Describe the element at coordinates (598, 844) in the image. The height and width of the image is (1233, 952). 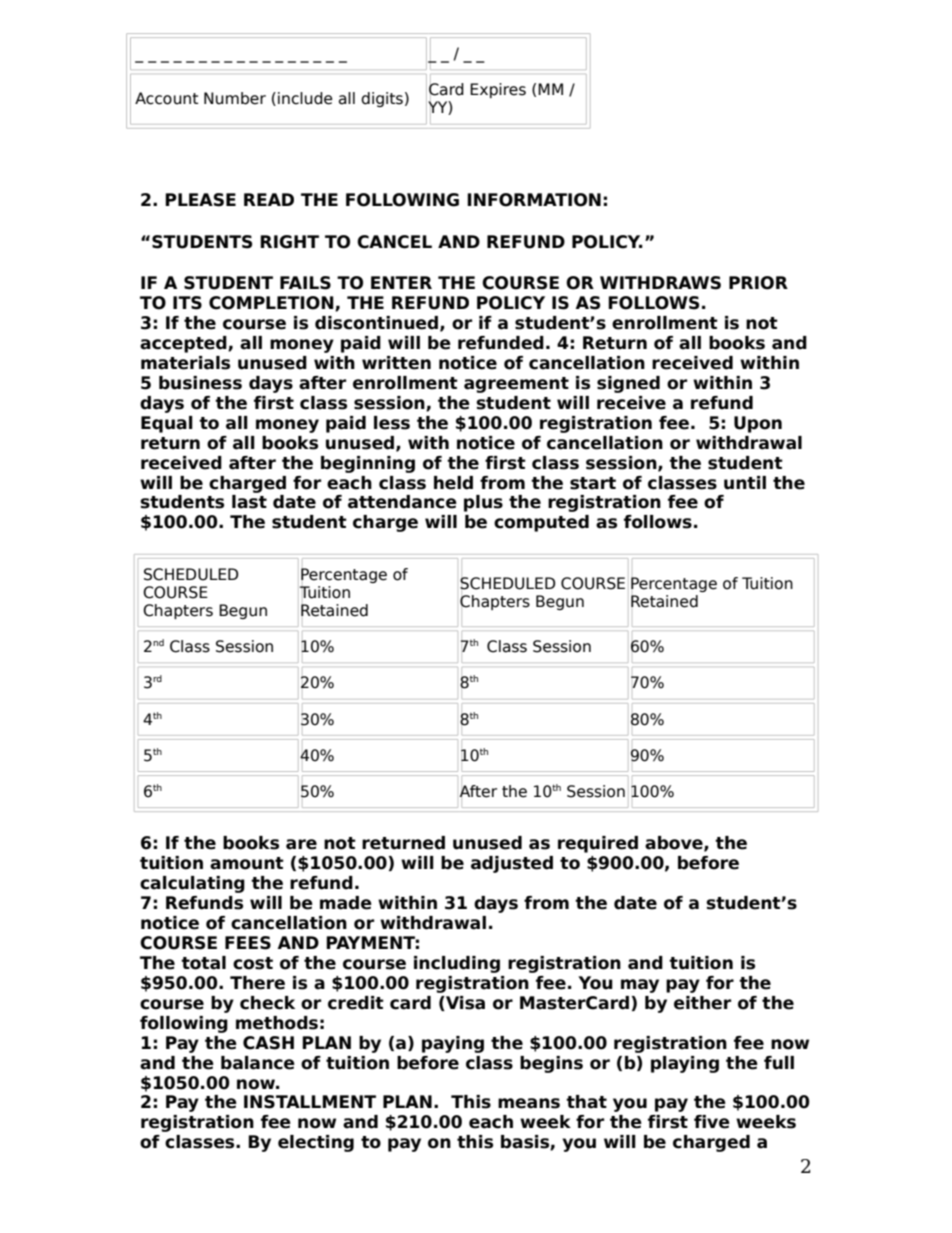
I see `required` at that location.
